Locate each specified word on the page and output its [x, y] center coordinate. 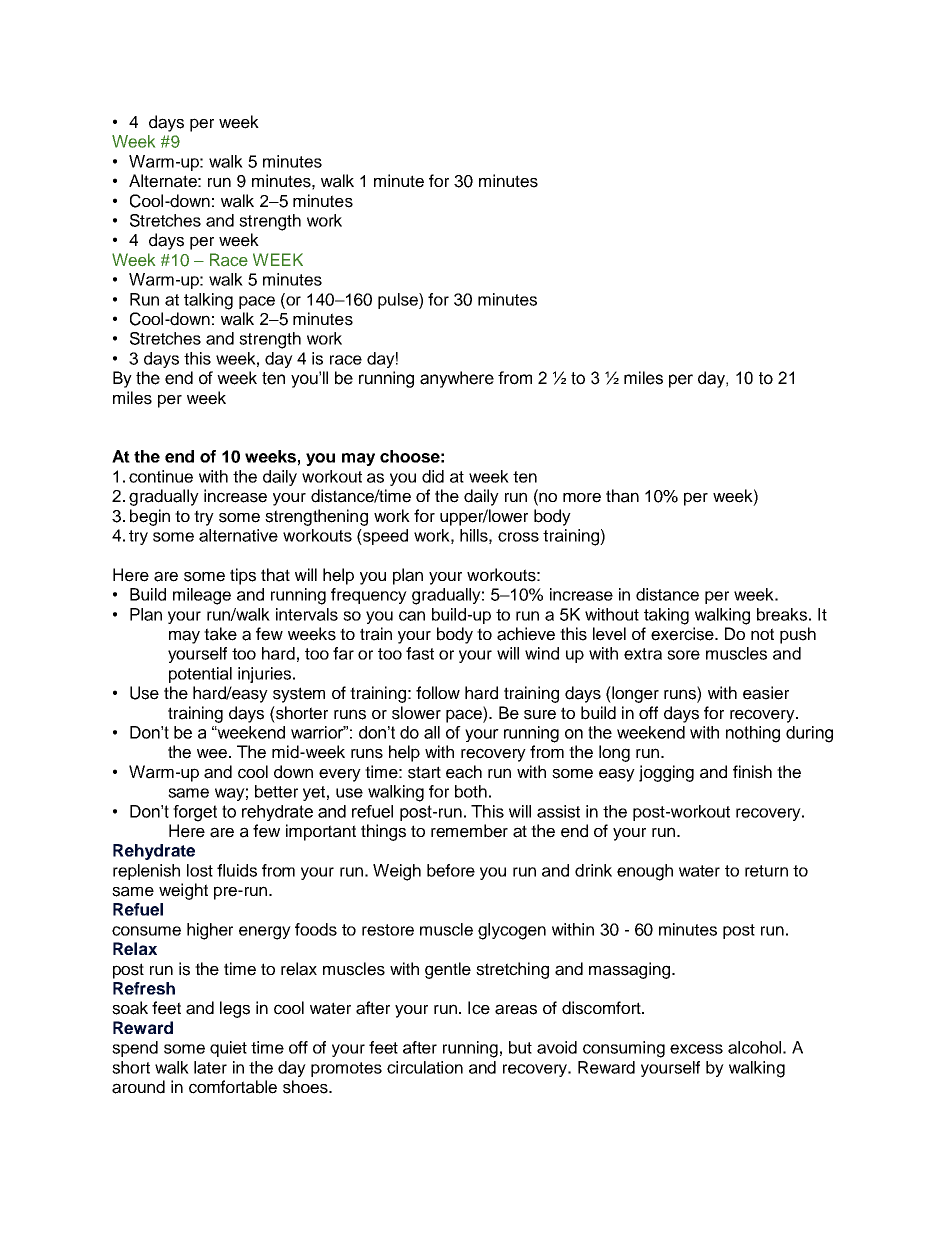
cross [518, 537]
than [622, 496]
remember [469, 831]
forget [195, 813]
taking [666, 616]
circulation [425, 1067]
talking [208, 301]
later [210, 1067]
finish [752, 772]
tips [243, 576]
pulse [399, 301]
